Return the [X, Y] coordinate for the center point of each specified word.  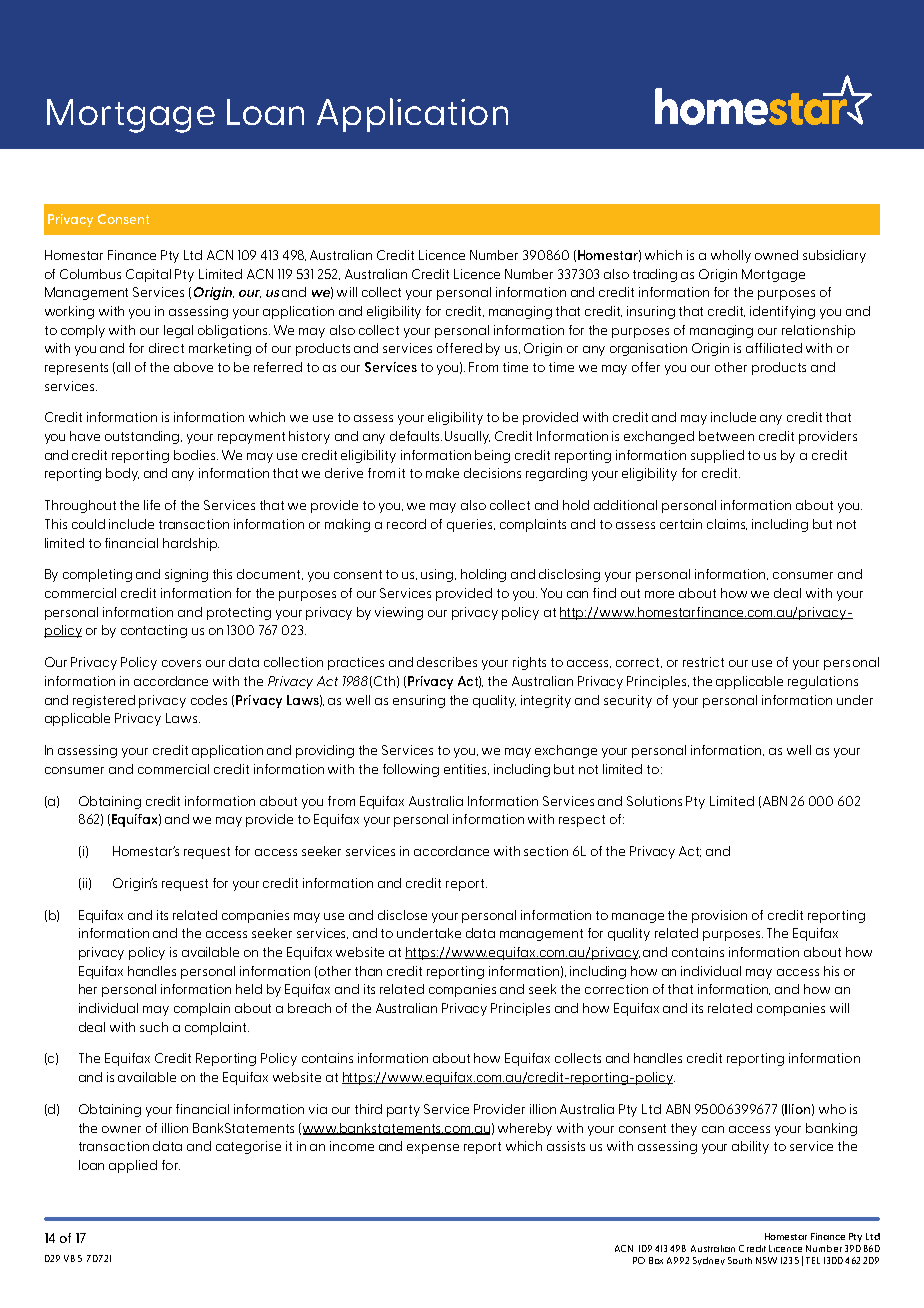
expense [433, 1149]
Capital [148, 275]
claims [727, 524]
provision [719, 916]
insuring [651, 312]
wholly [731, 256]
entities [466, 769]
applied [133, 1166]
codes [209, 700]
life [152, 505]
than [368, 971]
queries [471, 525]
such [154, 1027]
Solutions [654, 801]
